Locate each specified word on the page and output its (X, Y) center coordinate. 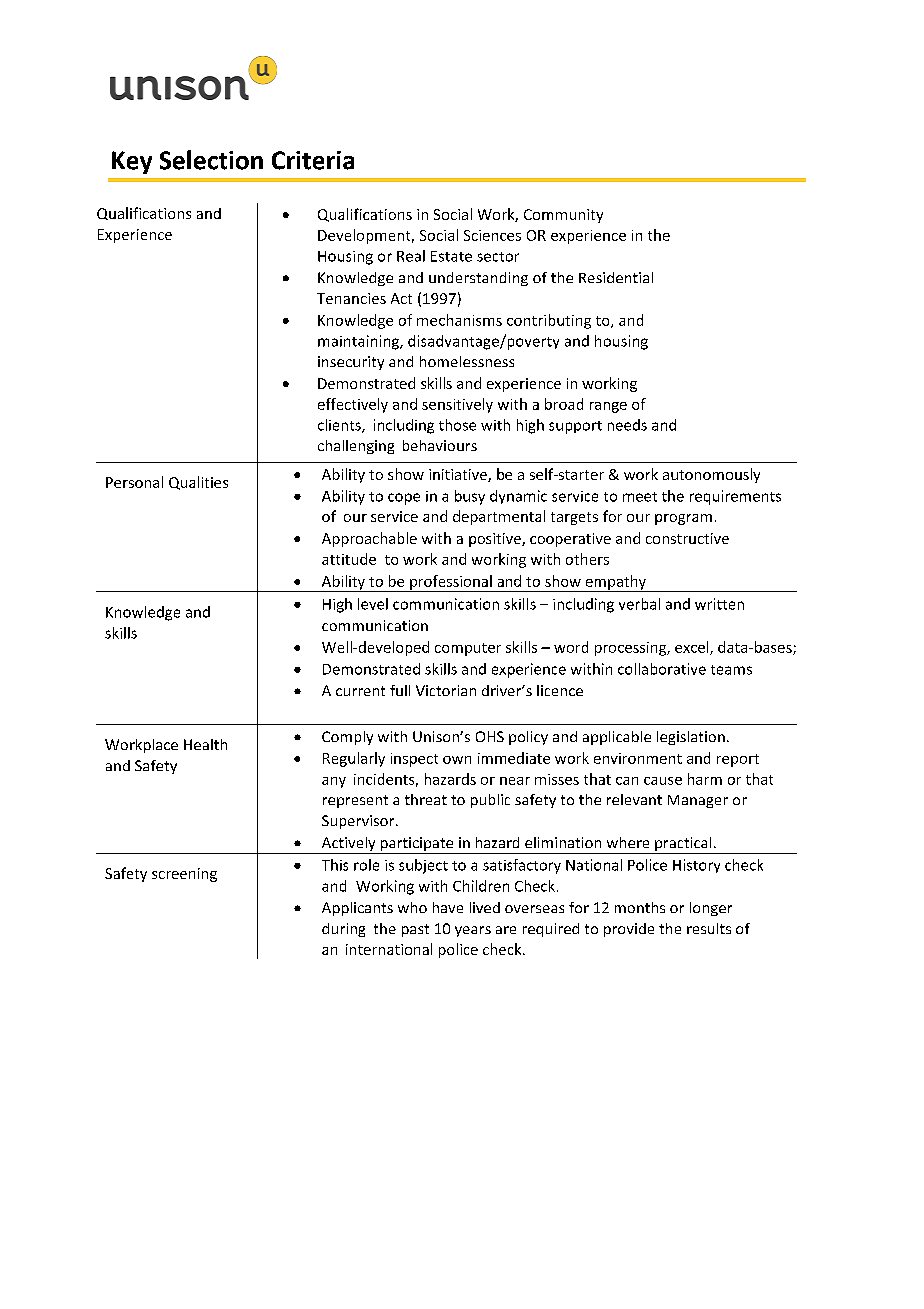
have (448, 907)
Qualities (198, 483)
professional (451, 583)
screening (184, 875)
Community (563, 216)
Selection (211, 160)
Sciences (492, 235)
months (640, 907)
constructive (687, 538)
